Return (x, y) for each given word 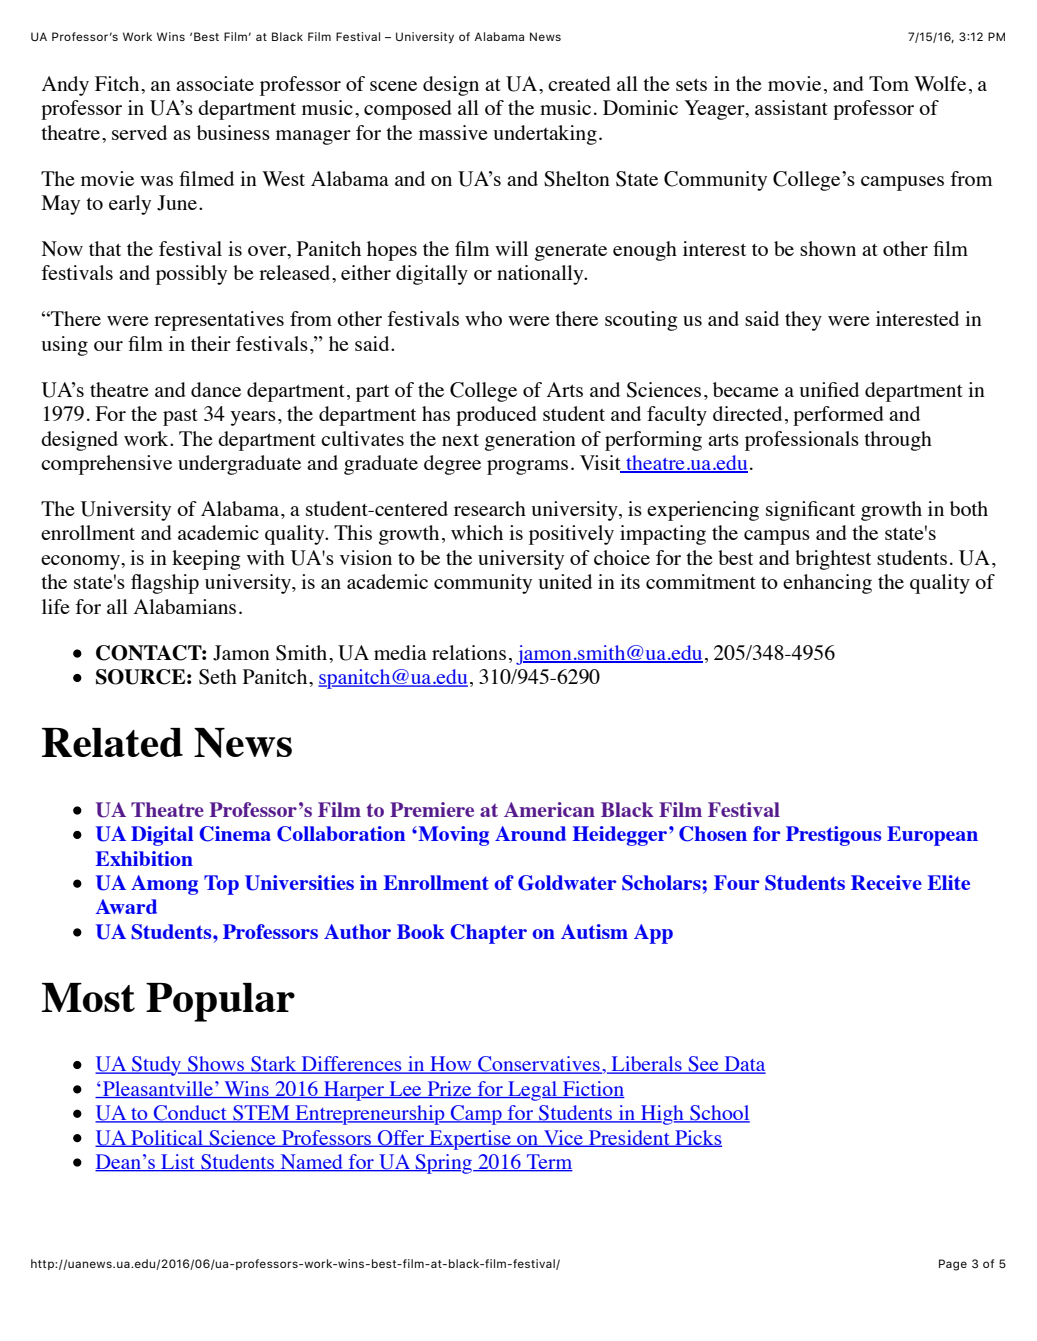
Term (549, 1163)
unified (829, 389)
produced (496, 416)
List (178, 1163)
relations (469, 652)
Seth (218, 677)
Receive (886, 882)
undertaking (545, 135)
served (139, 132)
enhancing (827, 584)
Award (126, 906)
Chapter (488, 934)
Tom (889, 83)
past (180, 417)
